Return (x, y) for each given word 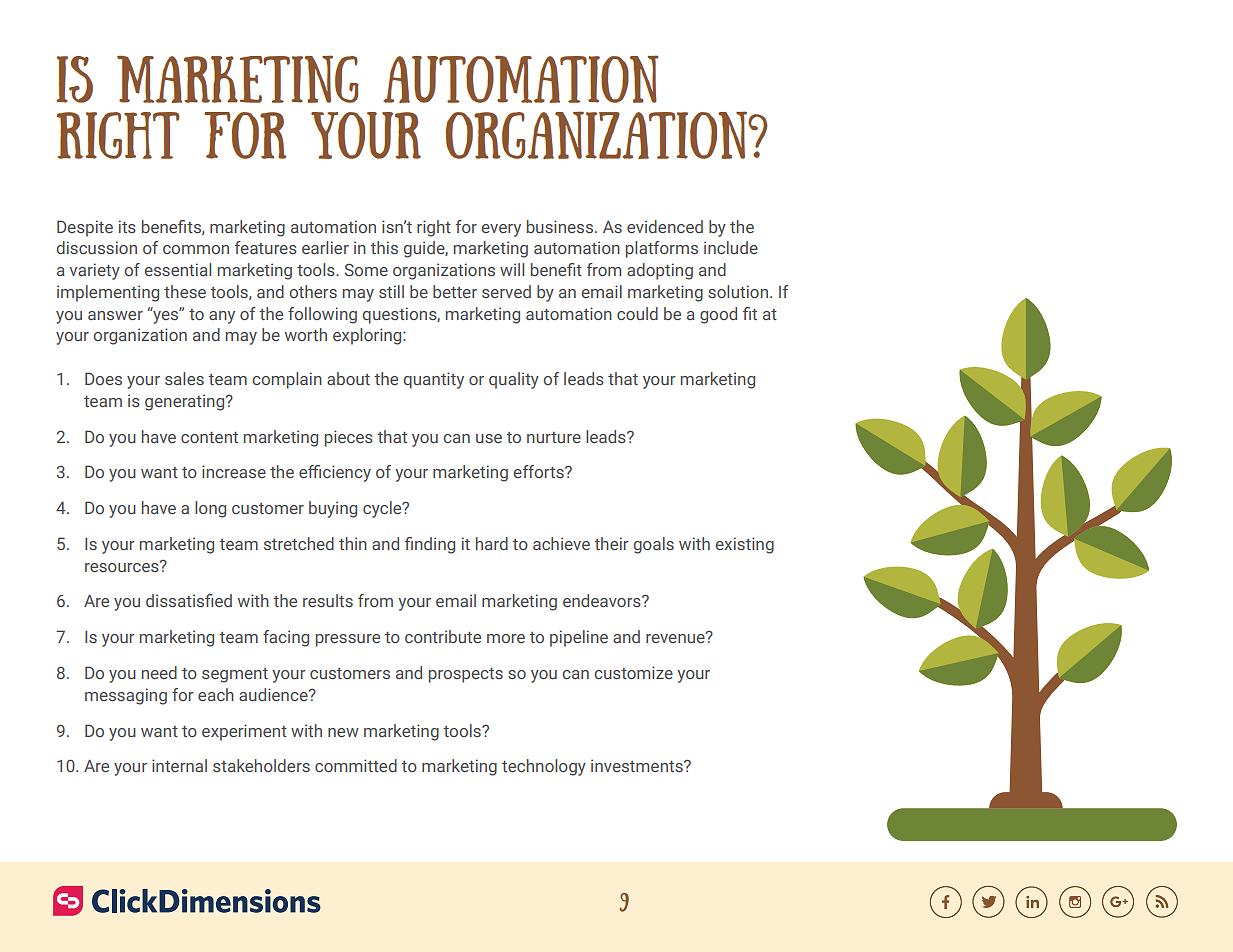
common (196, 249)
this (384, 247)
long (210, 509)
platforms (662, 249)
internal (179, 765)
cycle (383, 509)
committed (356, 765)
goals (654, 545)
